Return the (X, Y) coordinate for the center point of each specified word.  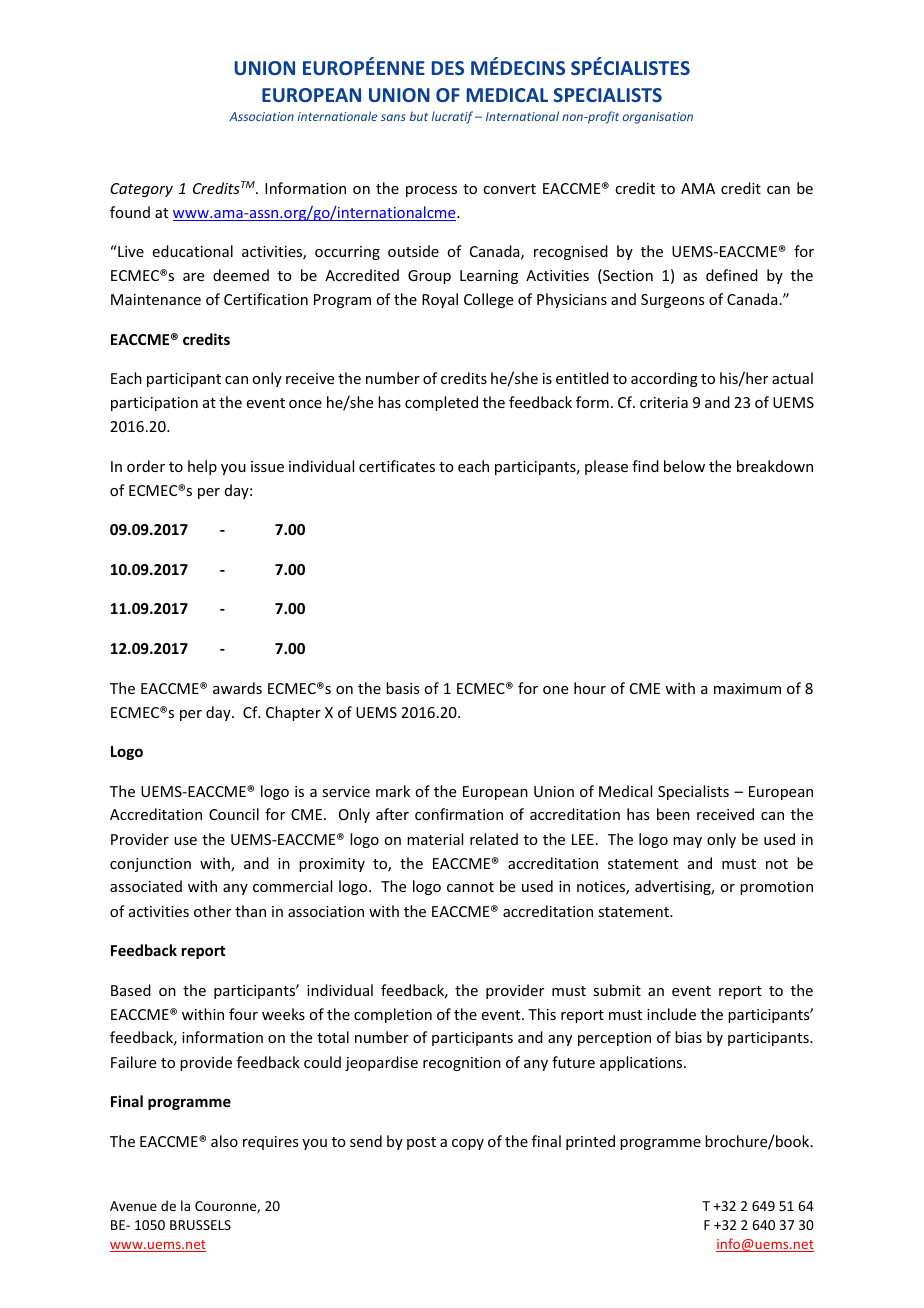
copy (468, 1144)
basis (402, 688)
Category (141, 190)
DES (448, 68)
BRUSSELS (200, 1225)
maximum (747, 688)
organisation (658, 118)
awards (237, 688)
